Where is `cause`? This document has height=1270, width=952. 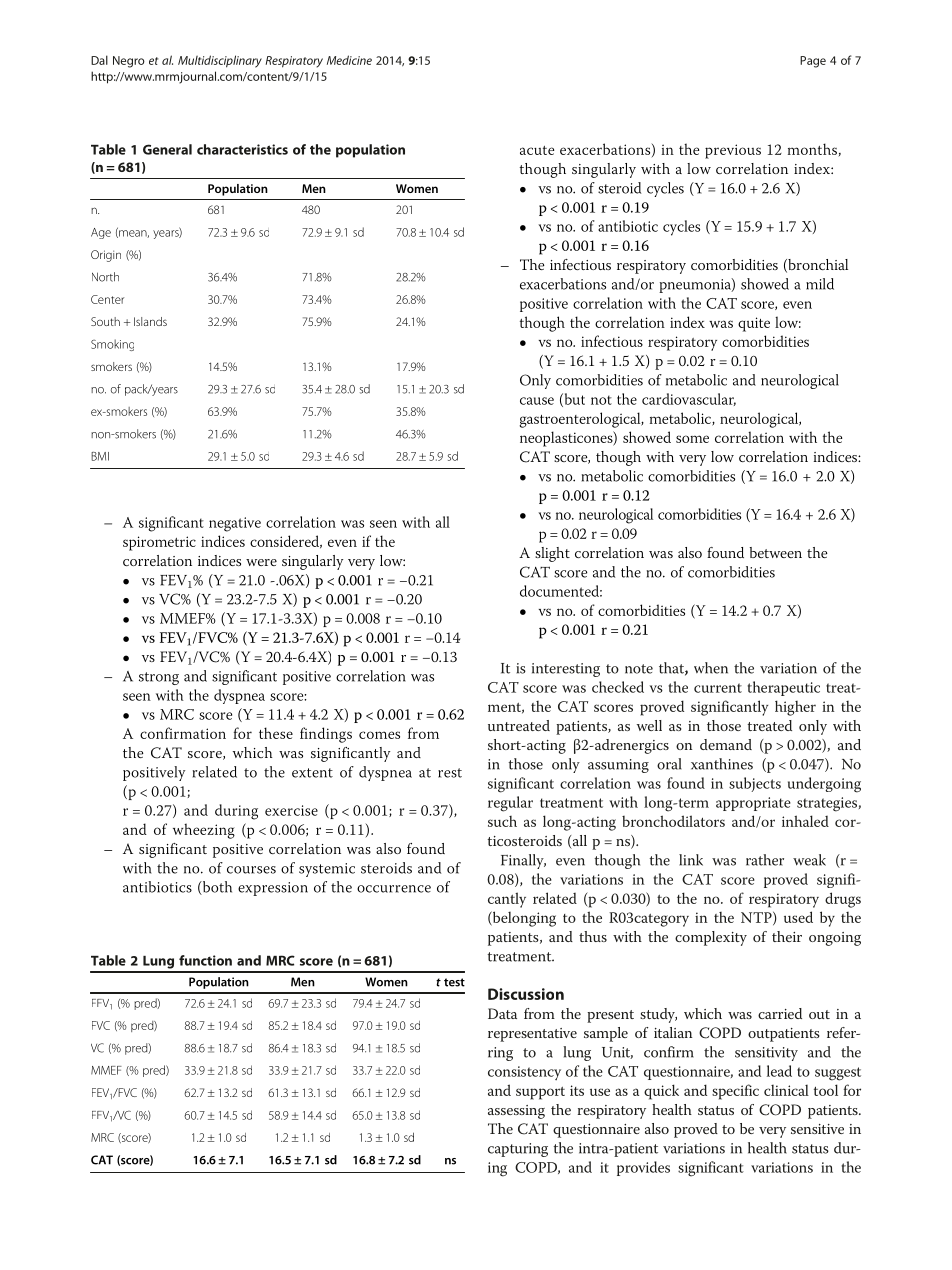
cause is located at coordinates (537, 401).
